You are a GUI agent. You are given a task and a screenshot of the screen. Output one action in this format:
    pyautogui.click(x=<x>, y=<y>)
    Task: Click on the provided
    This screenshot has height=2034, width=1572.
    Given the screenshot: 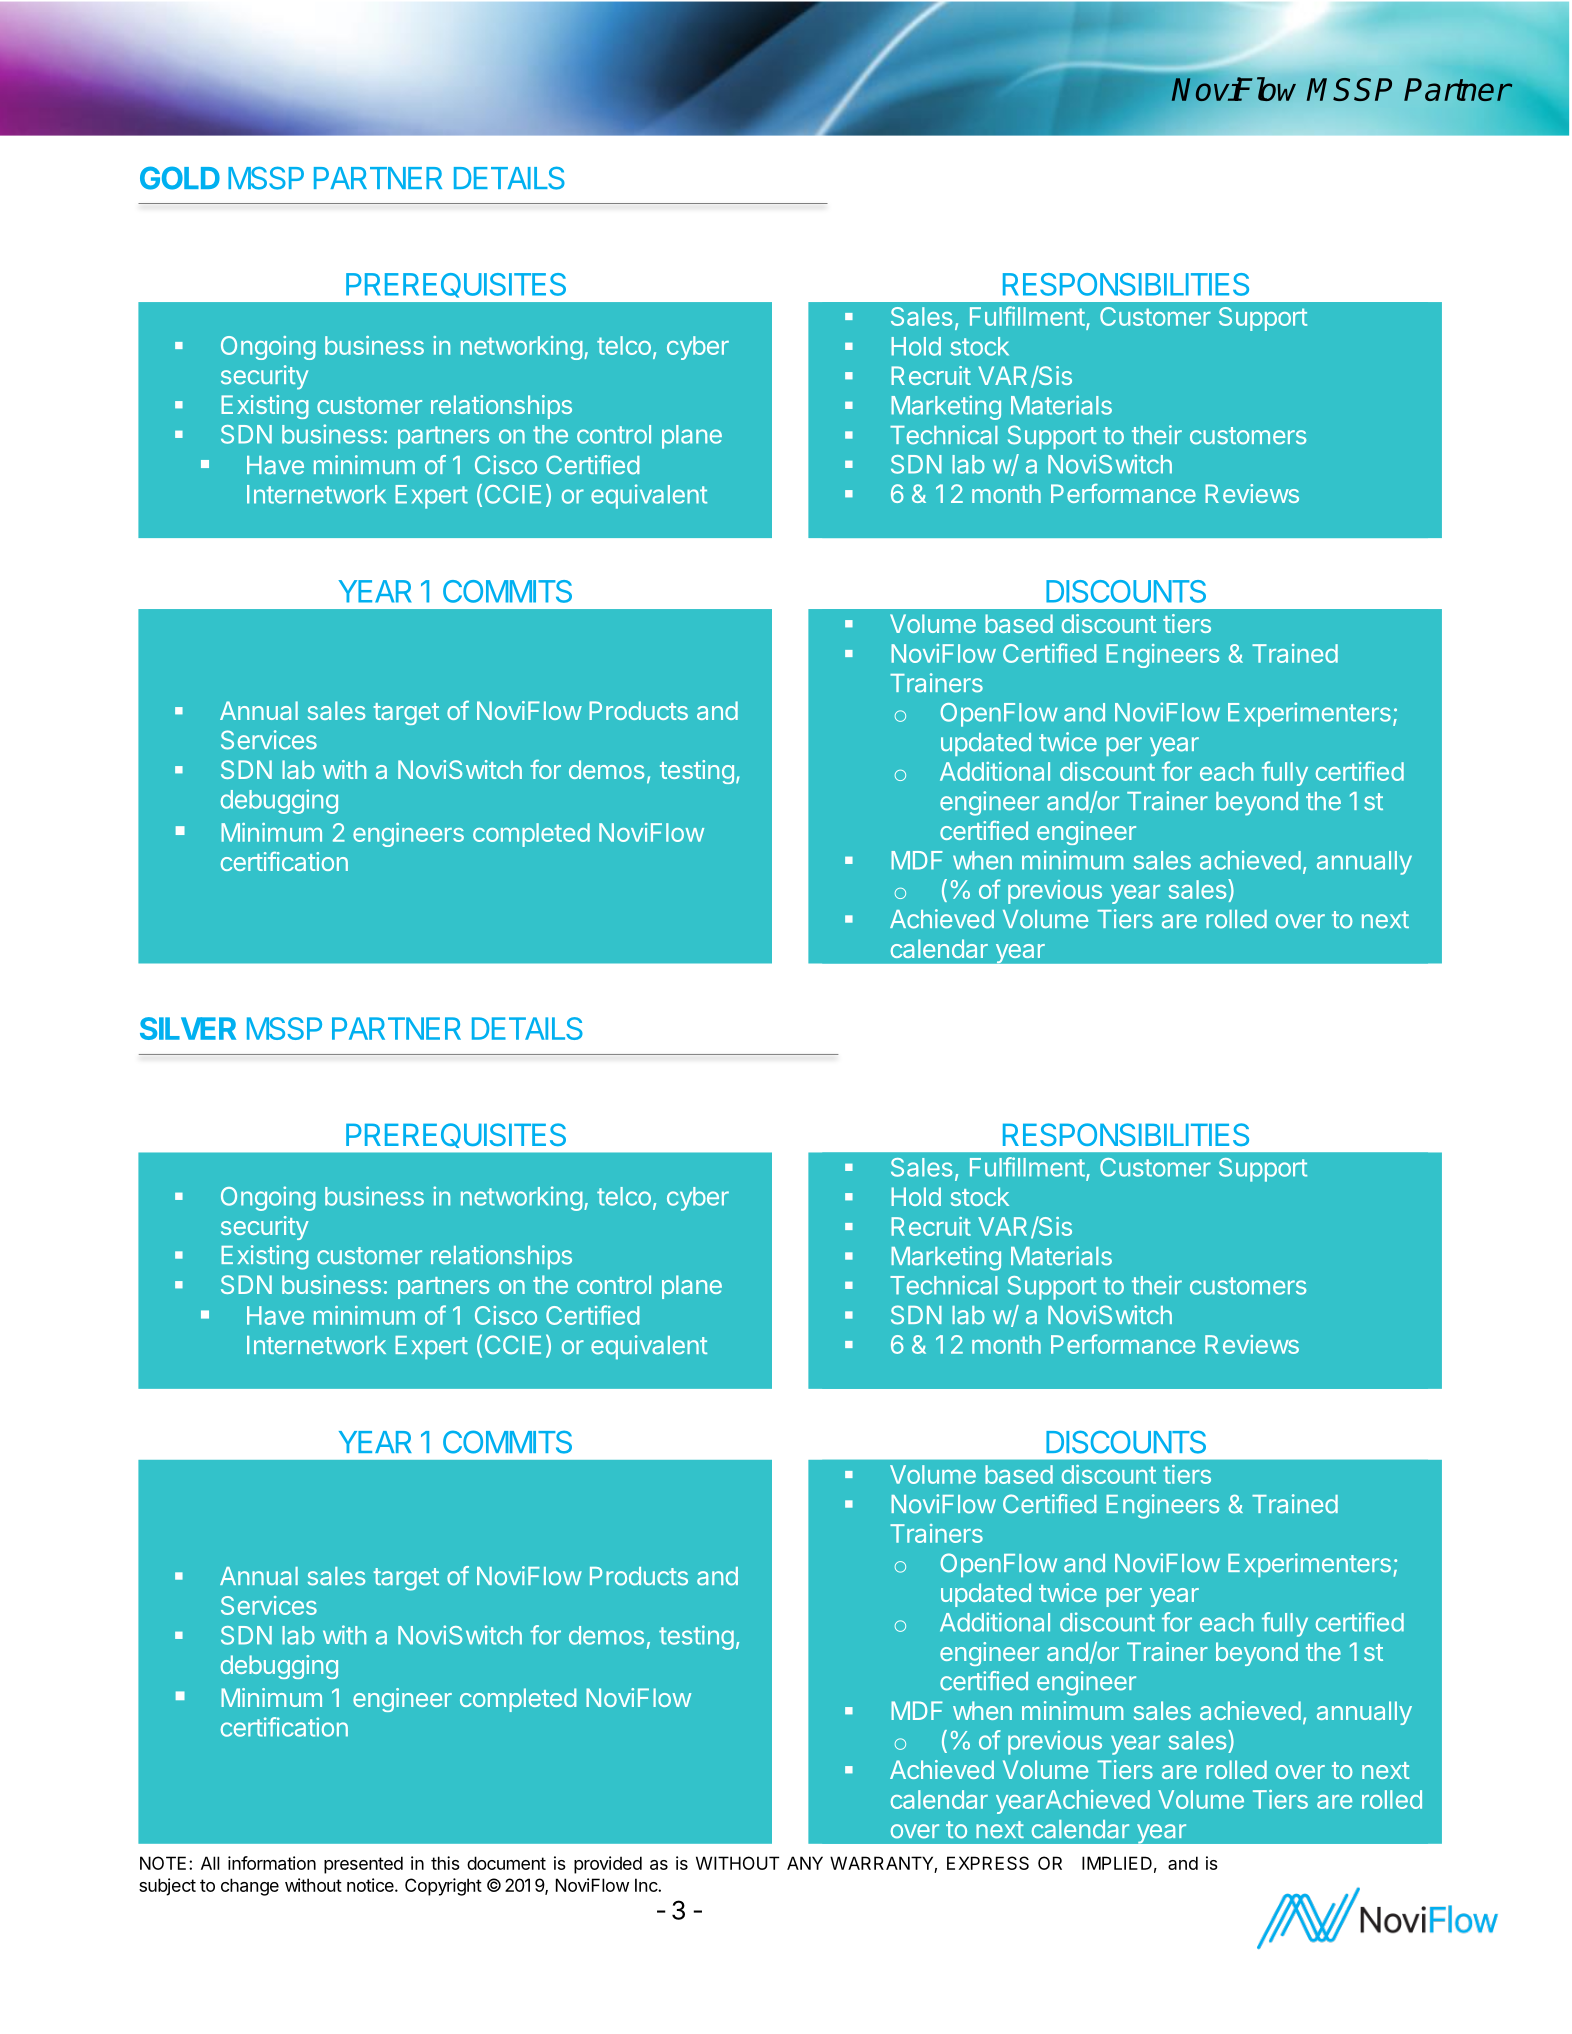 What is the action you would take?
    pyautogui.click(x=608, y=1865)
